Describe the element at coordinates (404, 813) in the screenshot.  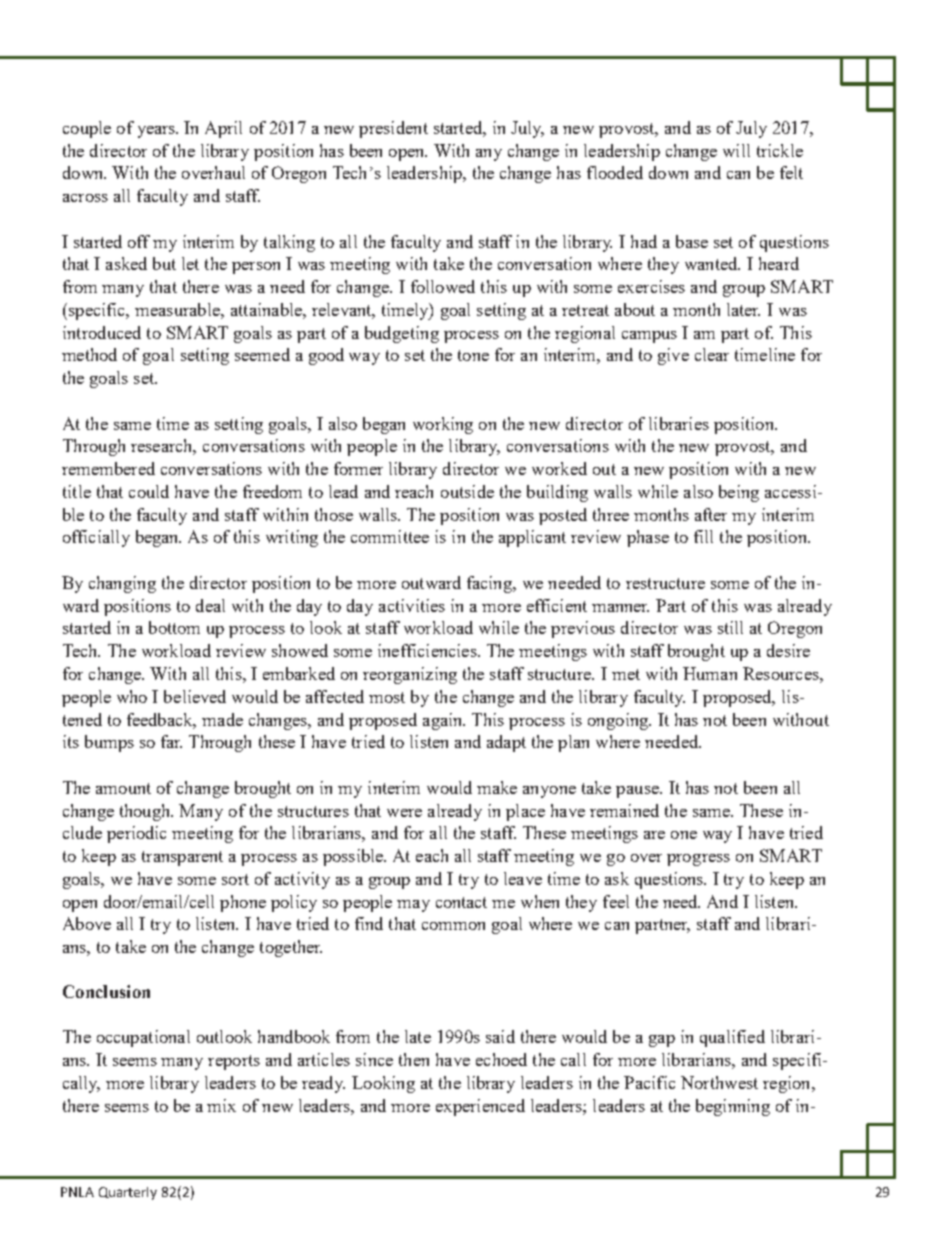
I see `were` at that location.
